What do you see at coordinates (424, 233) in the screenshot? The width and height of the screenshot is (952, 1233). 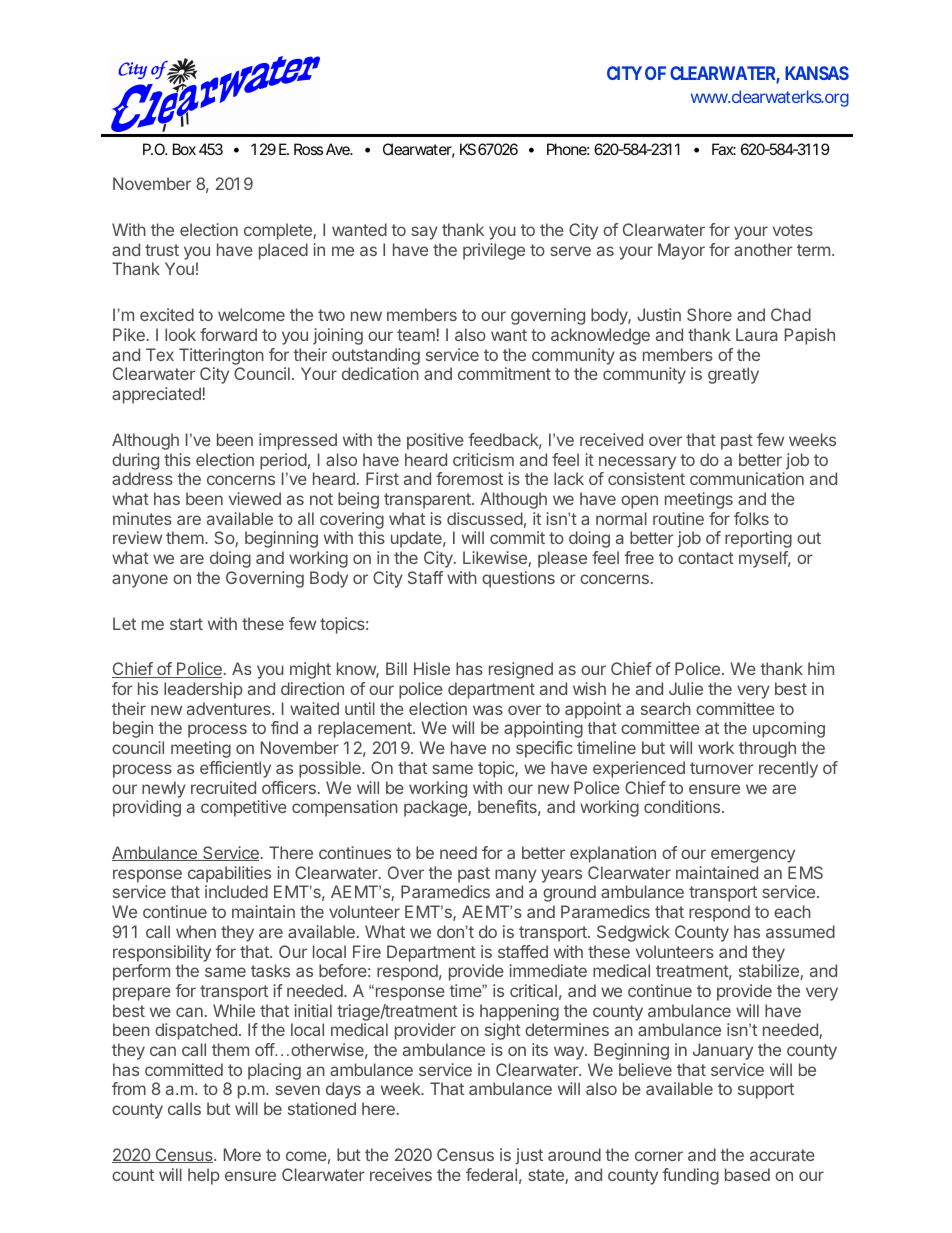 I see `say` at bounding box center [424, 233].
